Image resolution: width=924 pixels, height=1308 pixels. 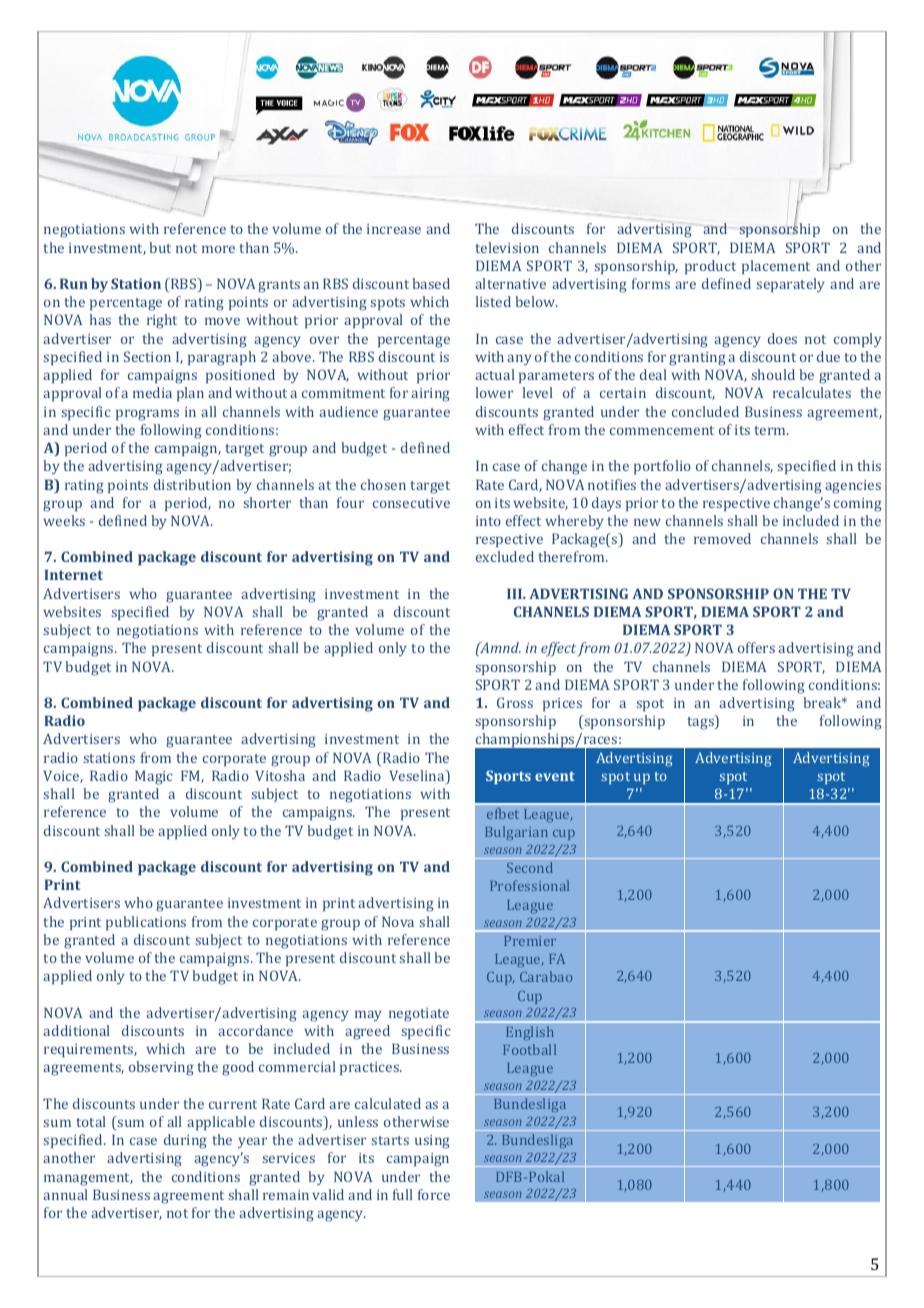 What do you see at coordinates (776, 267) in the screenshot?
I see `placement` at bounding box center [776, 267].
